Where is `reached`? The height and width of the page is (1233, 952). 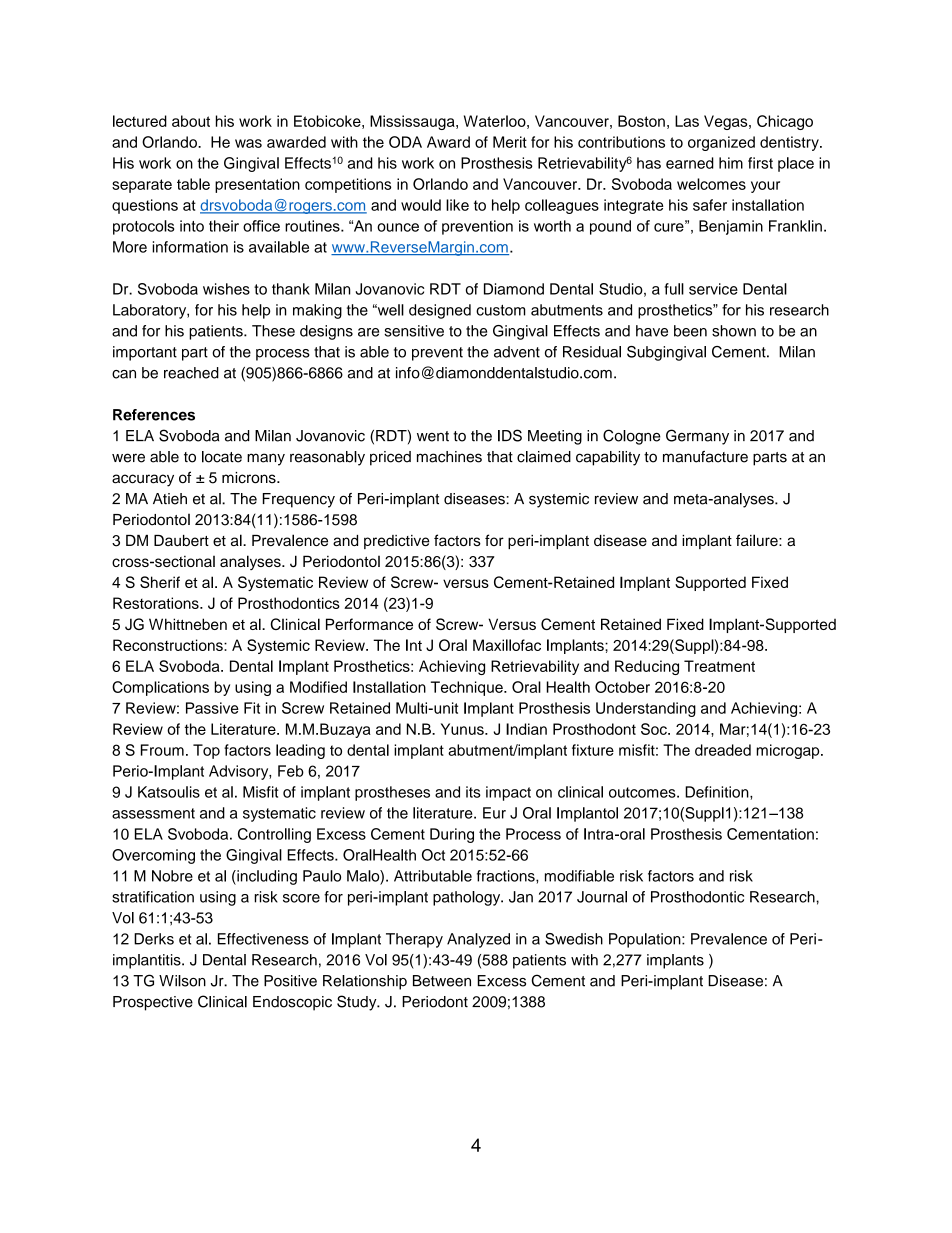 reached is located at coordinates (191, 373).
